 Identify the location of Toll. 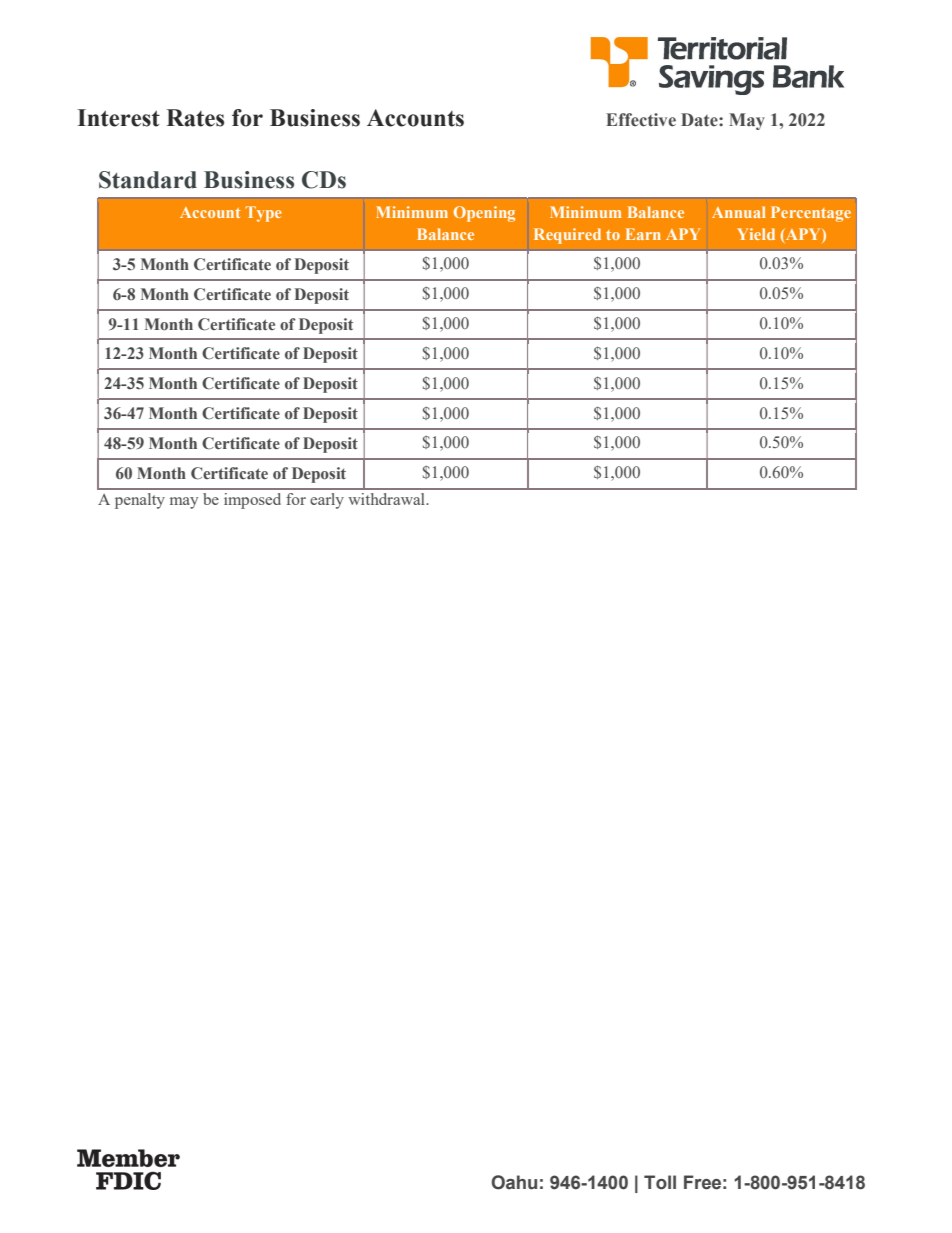
(660, 1182).
